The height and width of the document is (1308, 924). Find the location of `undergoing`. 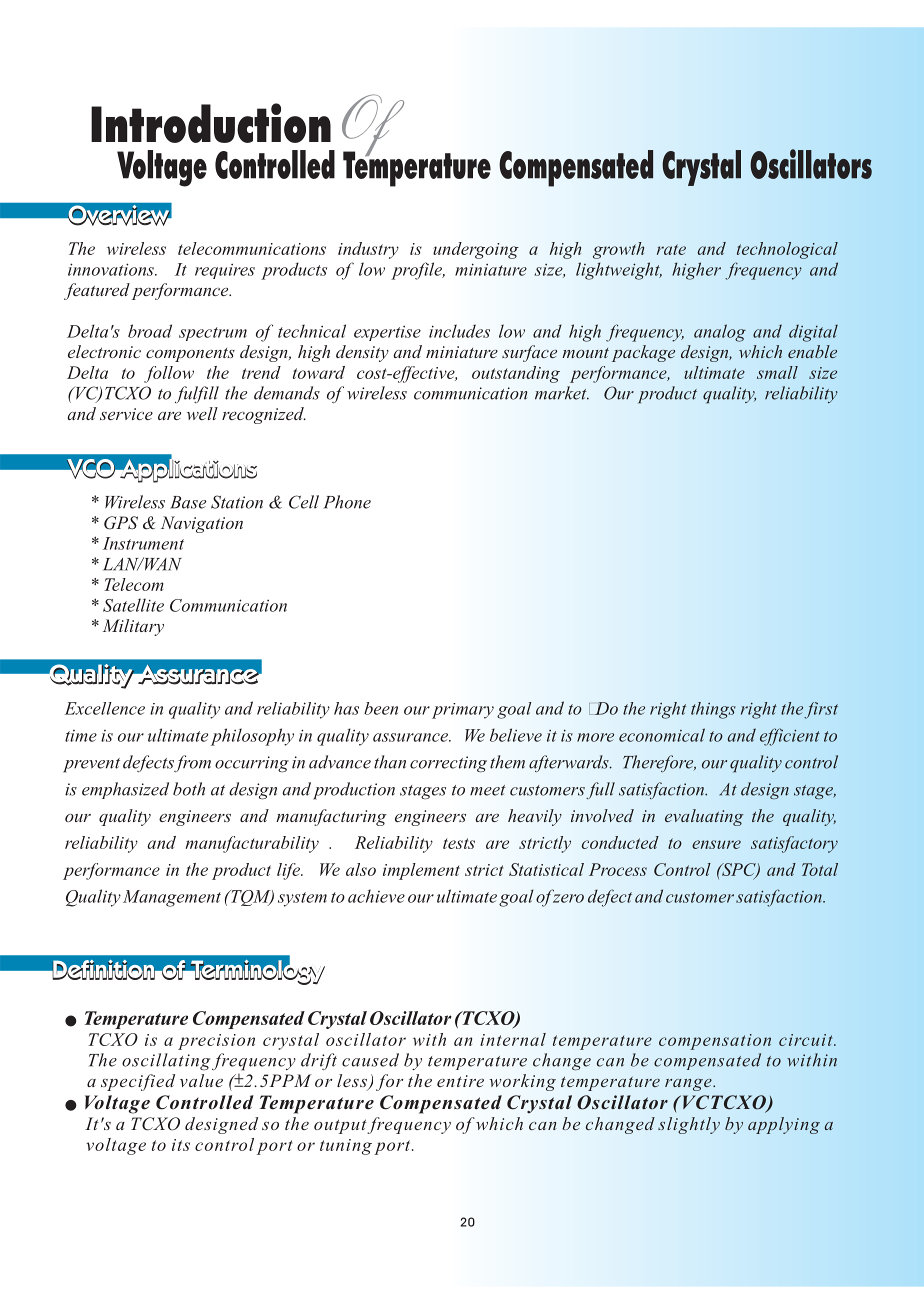

undergoing is located at coordinates (476, 250).
